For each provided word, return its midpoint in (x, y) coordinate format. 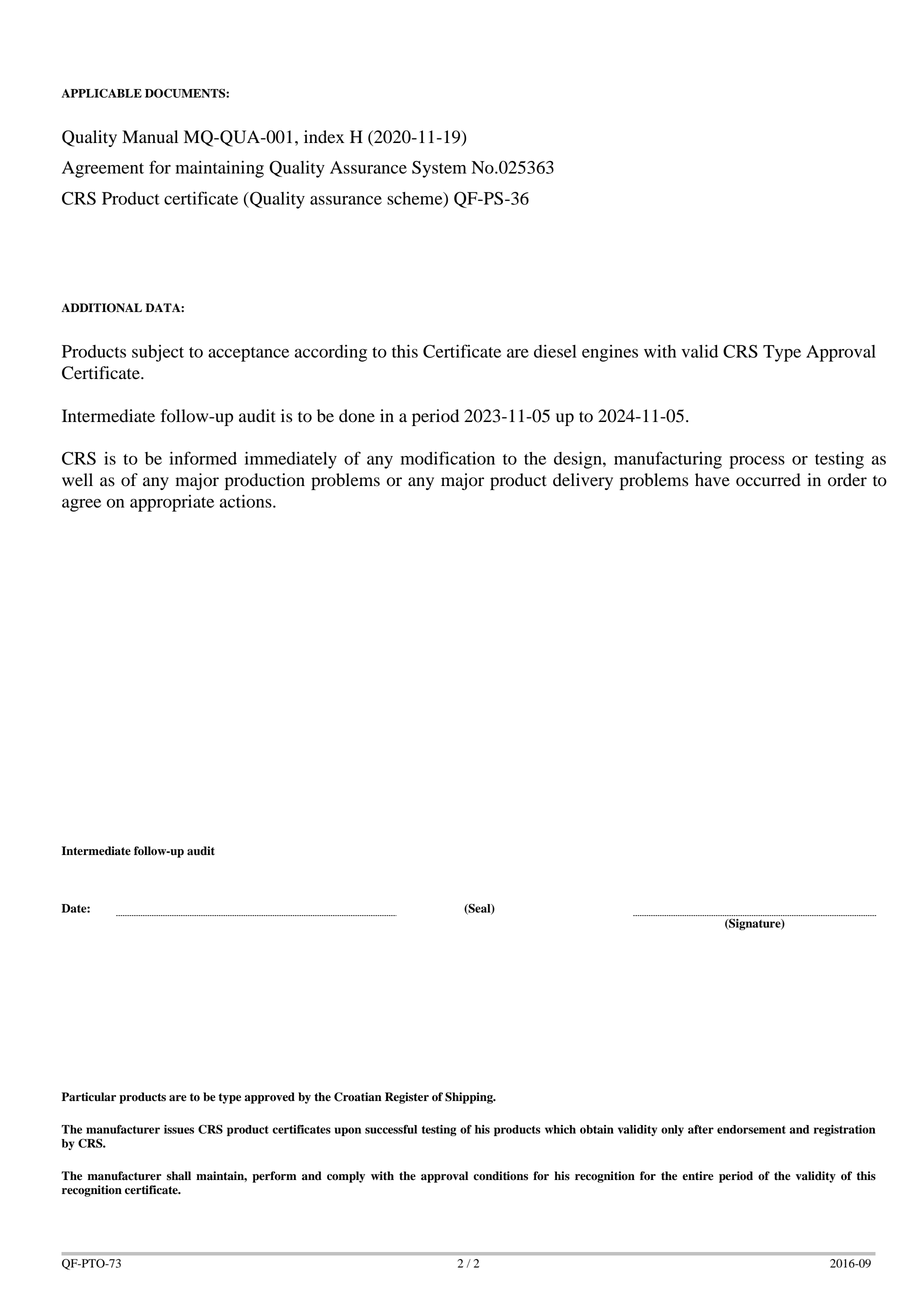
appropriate (172, 503)
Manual (150, 137)
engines (610, 353)
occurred (768, 480)
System (439, 169)
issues (179, 1129)
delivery (583, 481)
